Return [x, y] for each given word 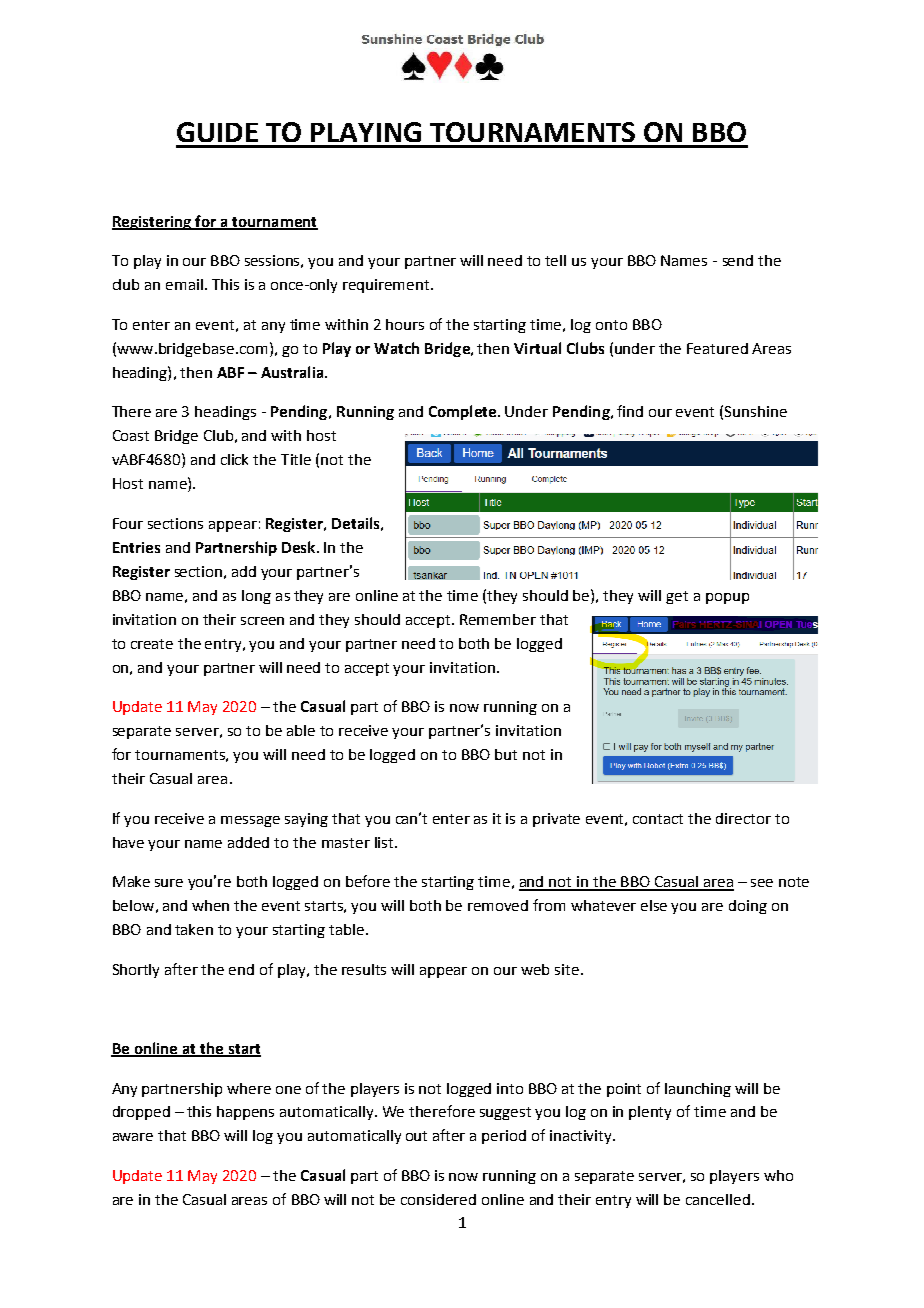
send [738, 260]
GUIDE [217, 132]
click [234, 459]
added [248, 842]
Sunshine [756, 411]
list [385, 842]
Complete [462, 412]
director [743, 818]
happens [245, 1113]
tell [555, 260]
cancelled [718, 1199]
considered [438, 1199]
